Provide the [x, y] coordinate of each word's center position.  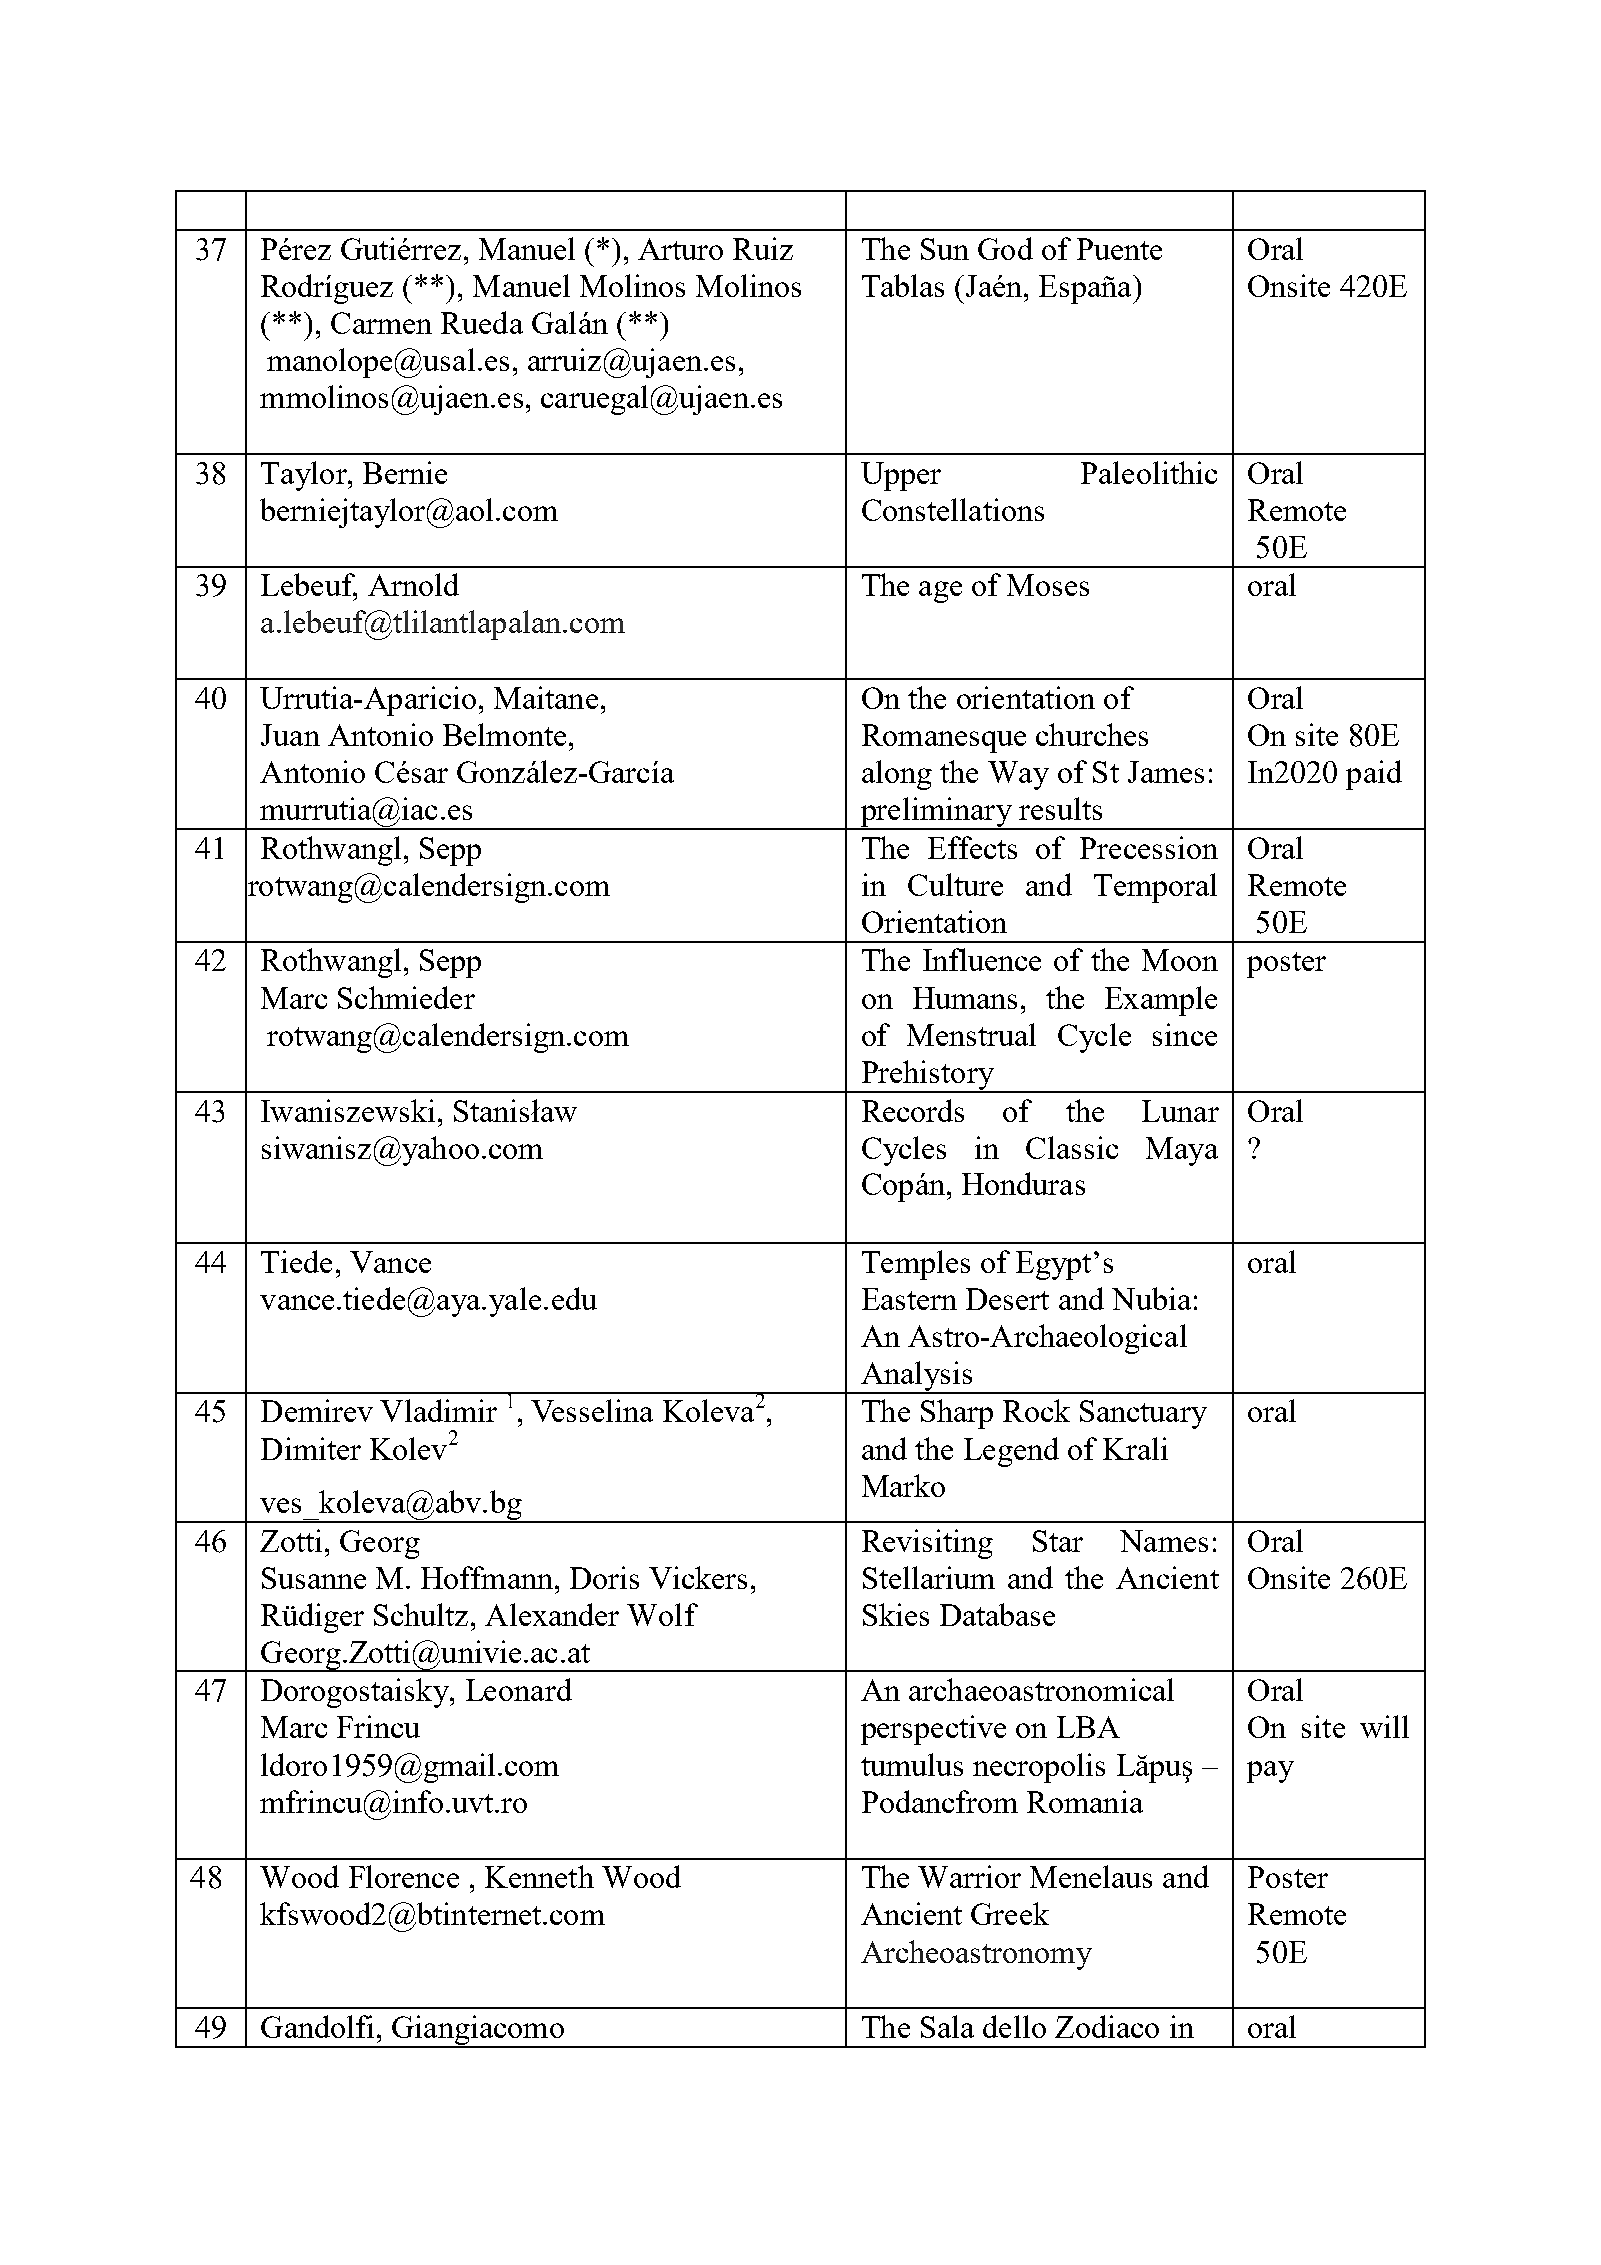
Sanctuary [1143, 1414]
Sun [945, 249]
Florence [404, 1876]
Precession [1149, 847]
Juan [290, 735]
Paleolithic [1149, 472]
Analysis [916, 1377]
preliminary [936, 813]
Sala [947, 2026]
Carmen [381, 323]
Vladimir [438, 1410]
